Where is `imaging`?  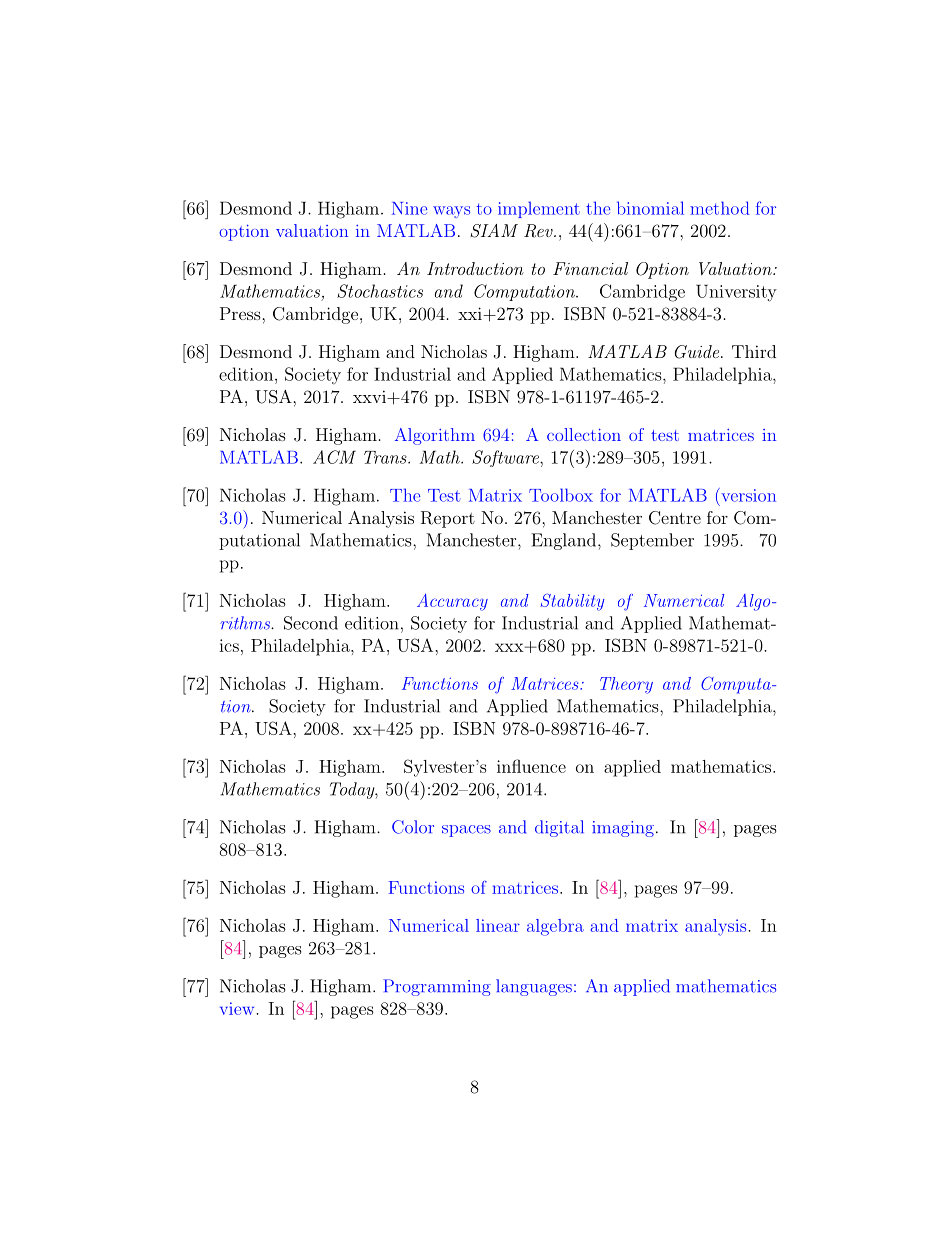
imaging is located at coordinates (623, 829).
